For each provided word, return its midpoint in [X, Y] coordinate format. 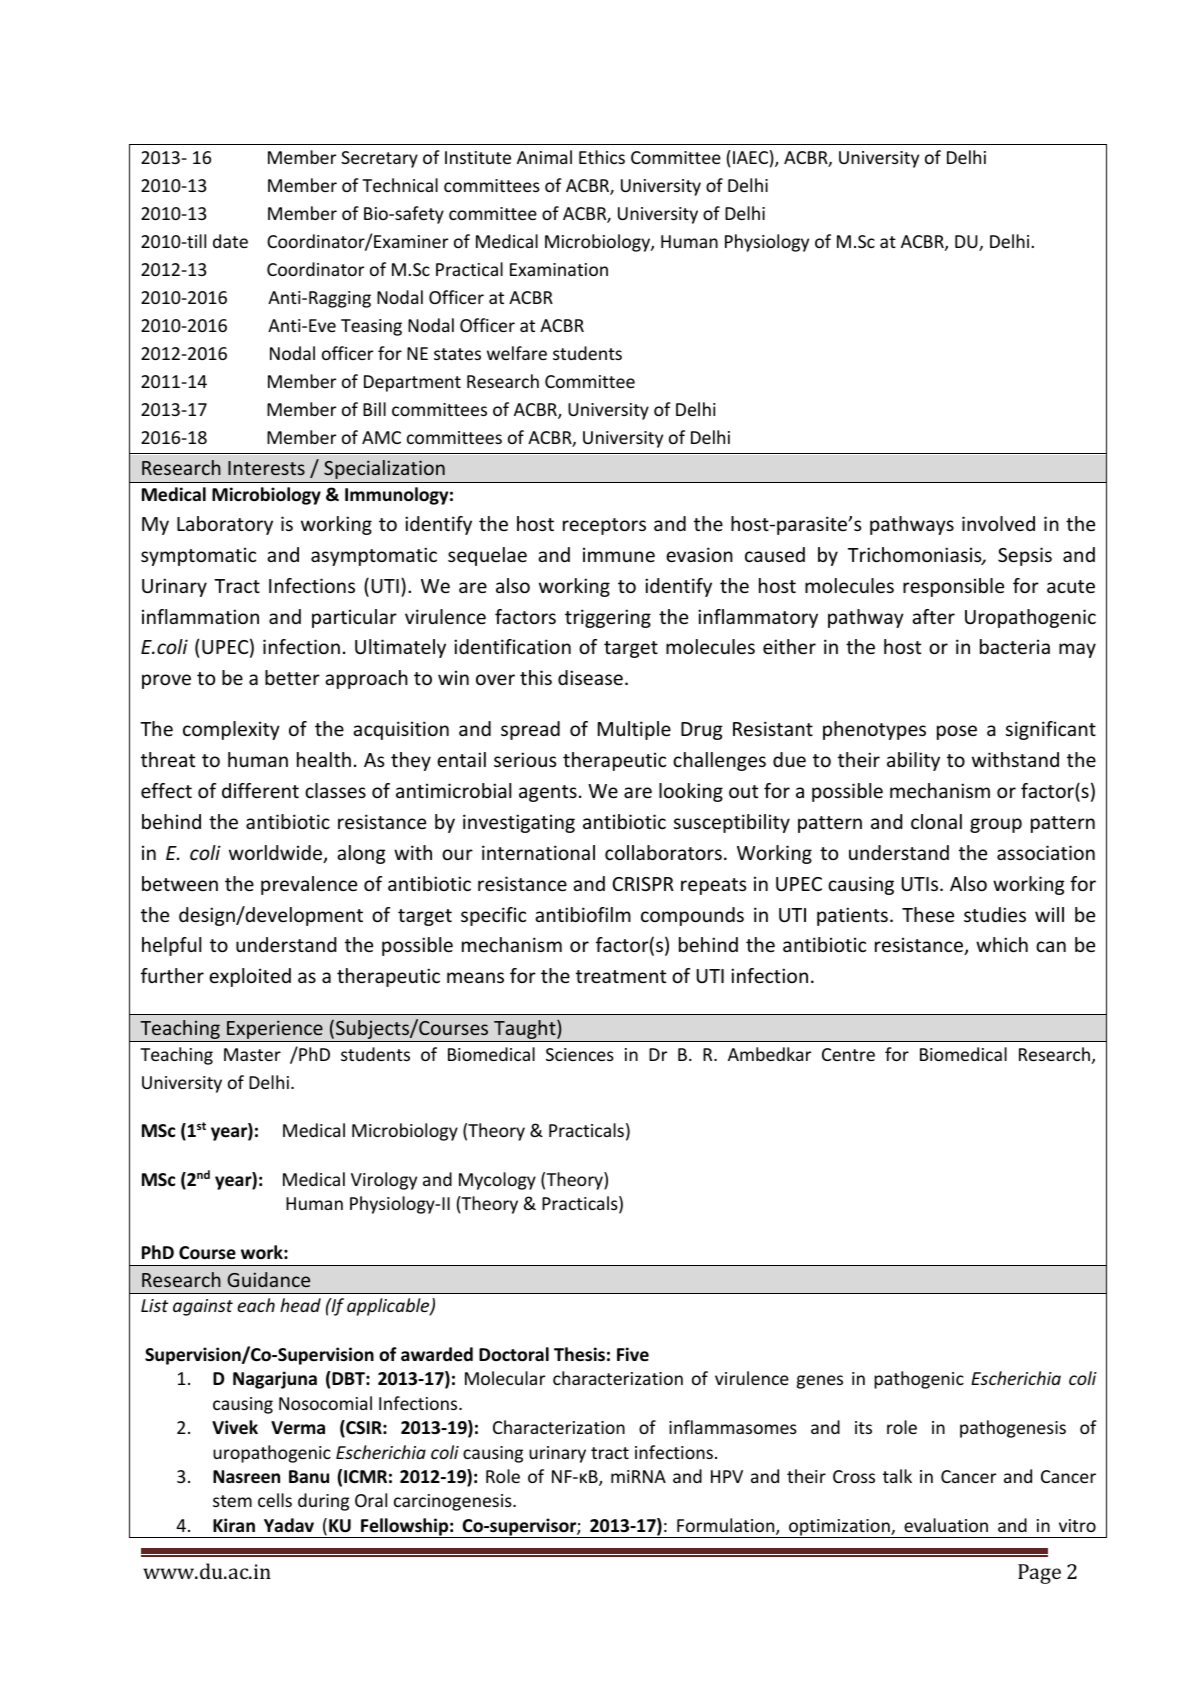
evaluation [946, 1525]
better [292, 677]
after [933, 616]
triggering [608, 618]
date [230, 241]
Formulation [727, 1526]
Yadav [289, 1525]
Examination [559, 269]
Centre [848, 1054]
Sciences [580, 1054]
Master [252, 1054]
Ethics [602, 157]
